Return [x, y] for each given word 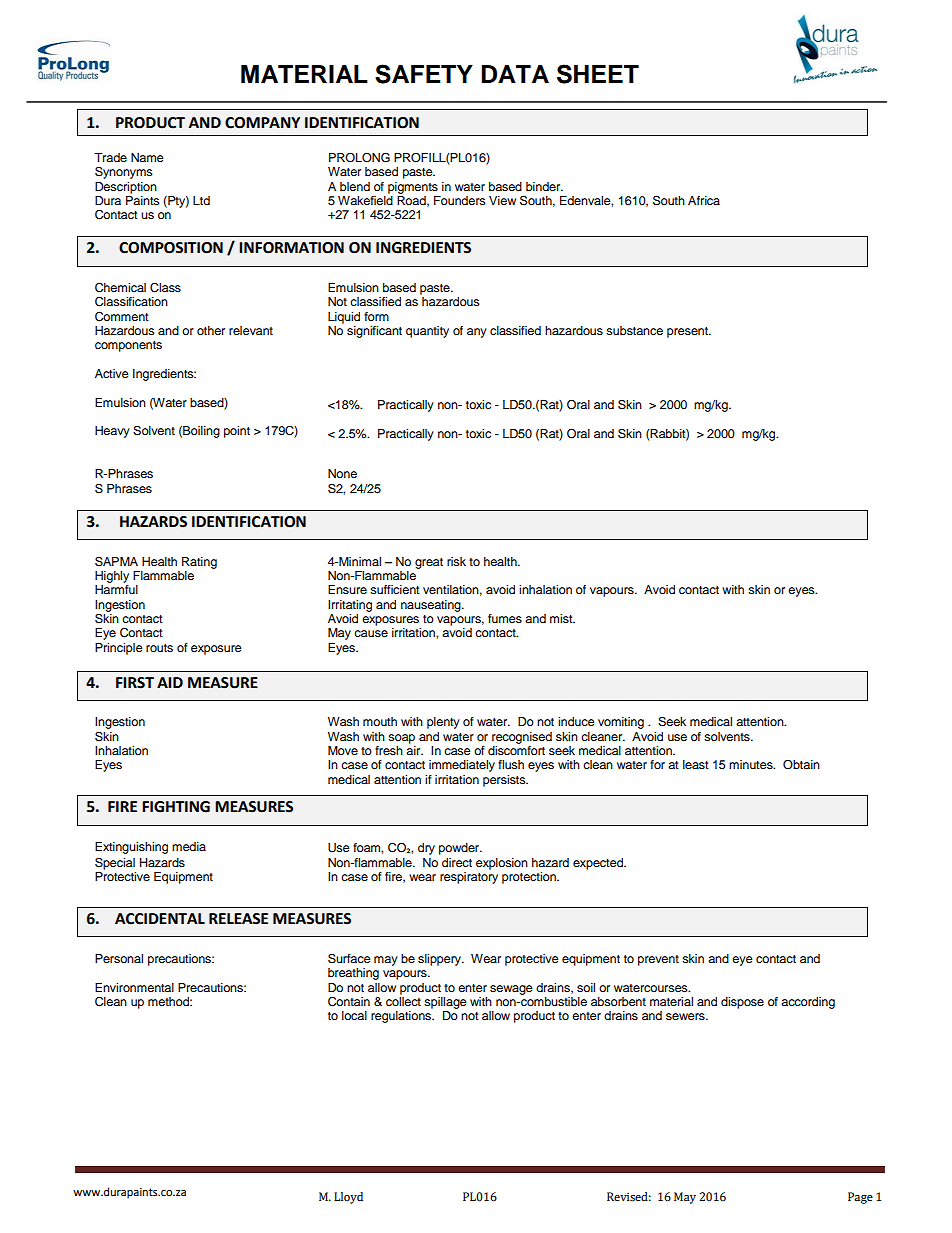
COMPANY [262, 123]
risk [456, 561]
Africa [704, 200]
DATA [515, 74]
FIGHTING [176, 807]
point [237, 432]
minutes [752, 764]
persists [505, 781]
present [689, 332]
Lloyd [348, 1198]
